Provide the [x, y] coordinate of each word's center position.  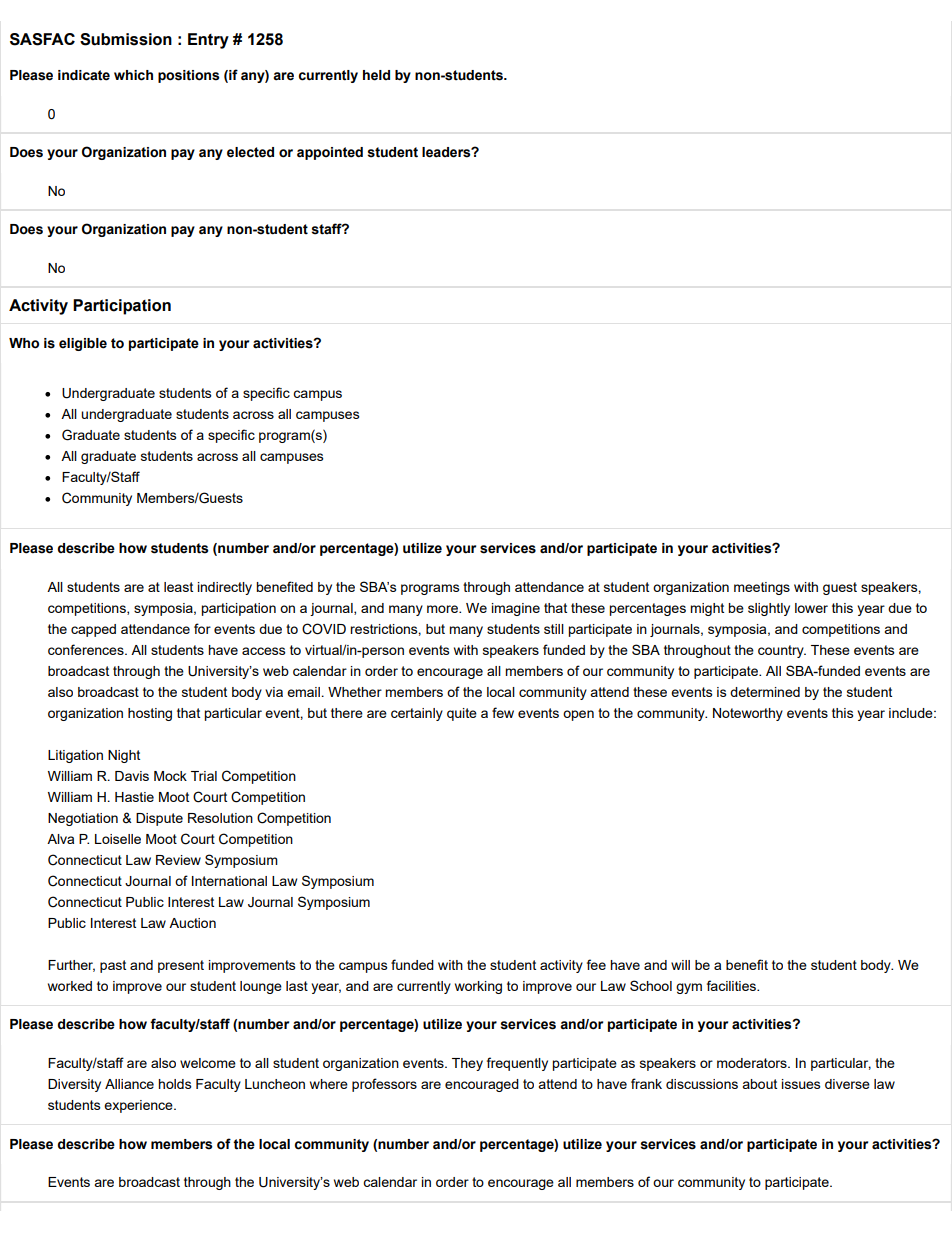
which [133, 75]
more [443, 609]
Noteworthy [748, 714]
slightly [769, 609]
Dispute [159, 819]
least [178, 587]
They [467, 1064]
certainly [417, 714]
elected [250, 152]
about [759, 1084]
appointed [330, 153]
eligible [83, 344]
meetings [762, 588]
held [376, 75]
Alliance [129, 1084]
